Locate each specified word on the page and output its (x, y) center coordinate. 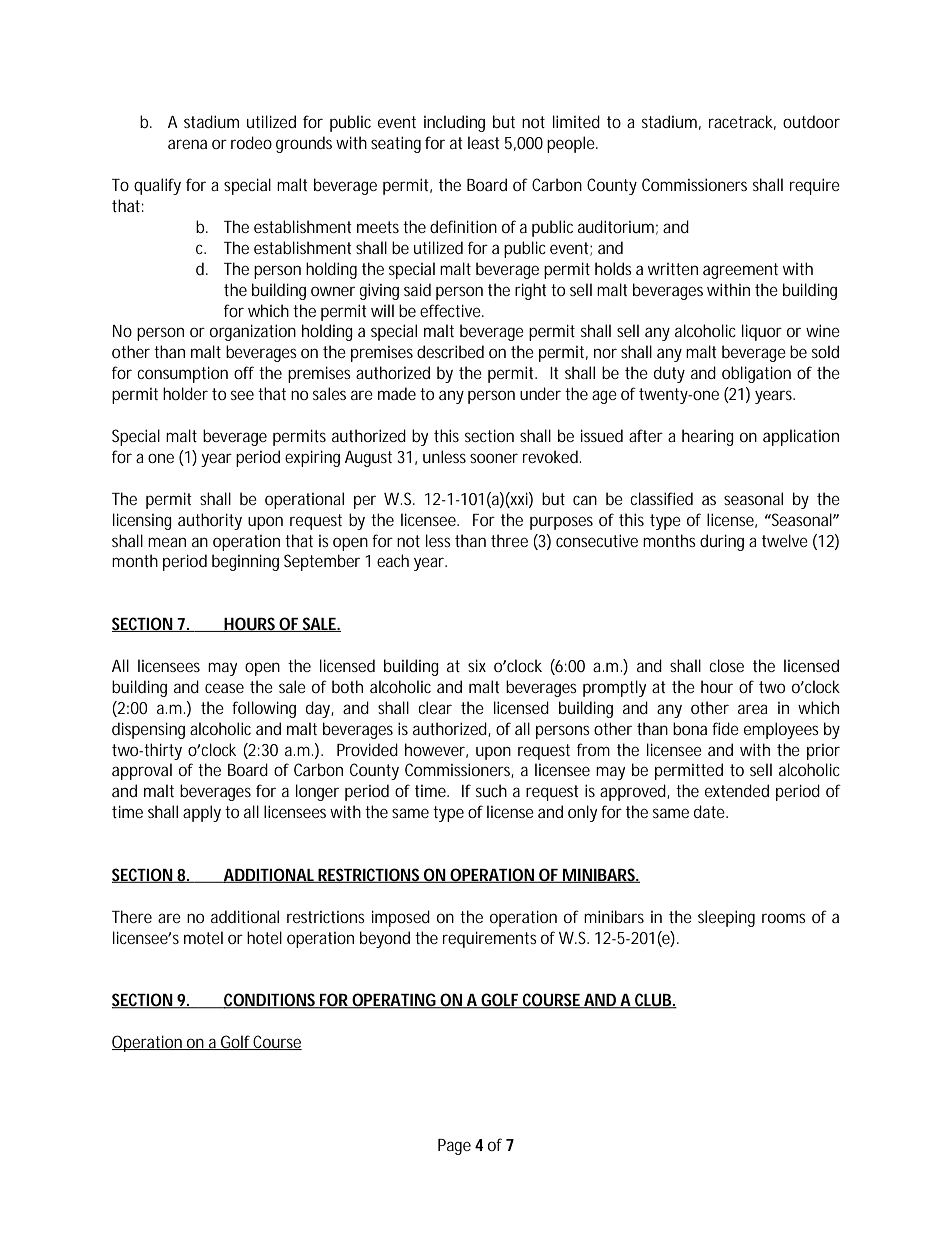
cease (224, 688)
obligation (756, 374)
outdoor (811, 121)
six (477, 665)
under (540, 393)
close (726, 665)
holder (185, 393)
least (484, 142)
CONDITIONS (270, 1001)
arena (187, 144)
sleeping (726, 918)
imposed (401, 918)
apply (202, 813)
